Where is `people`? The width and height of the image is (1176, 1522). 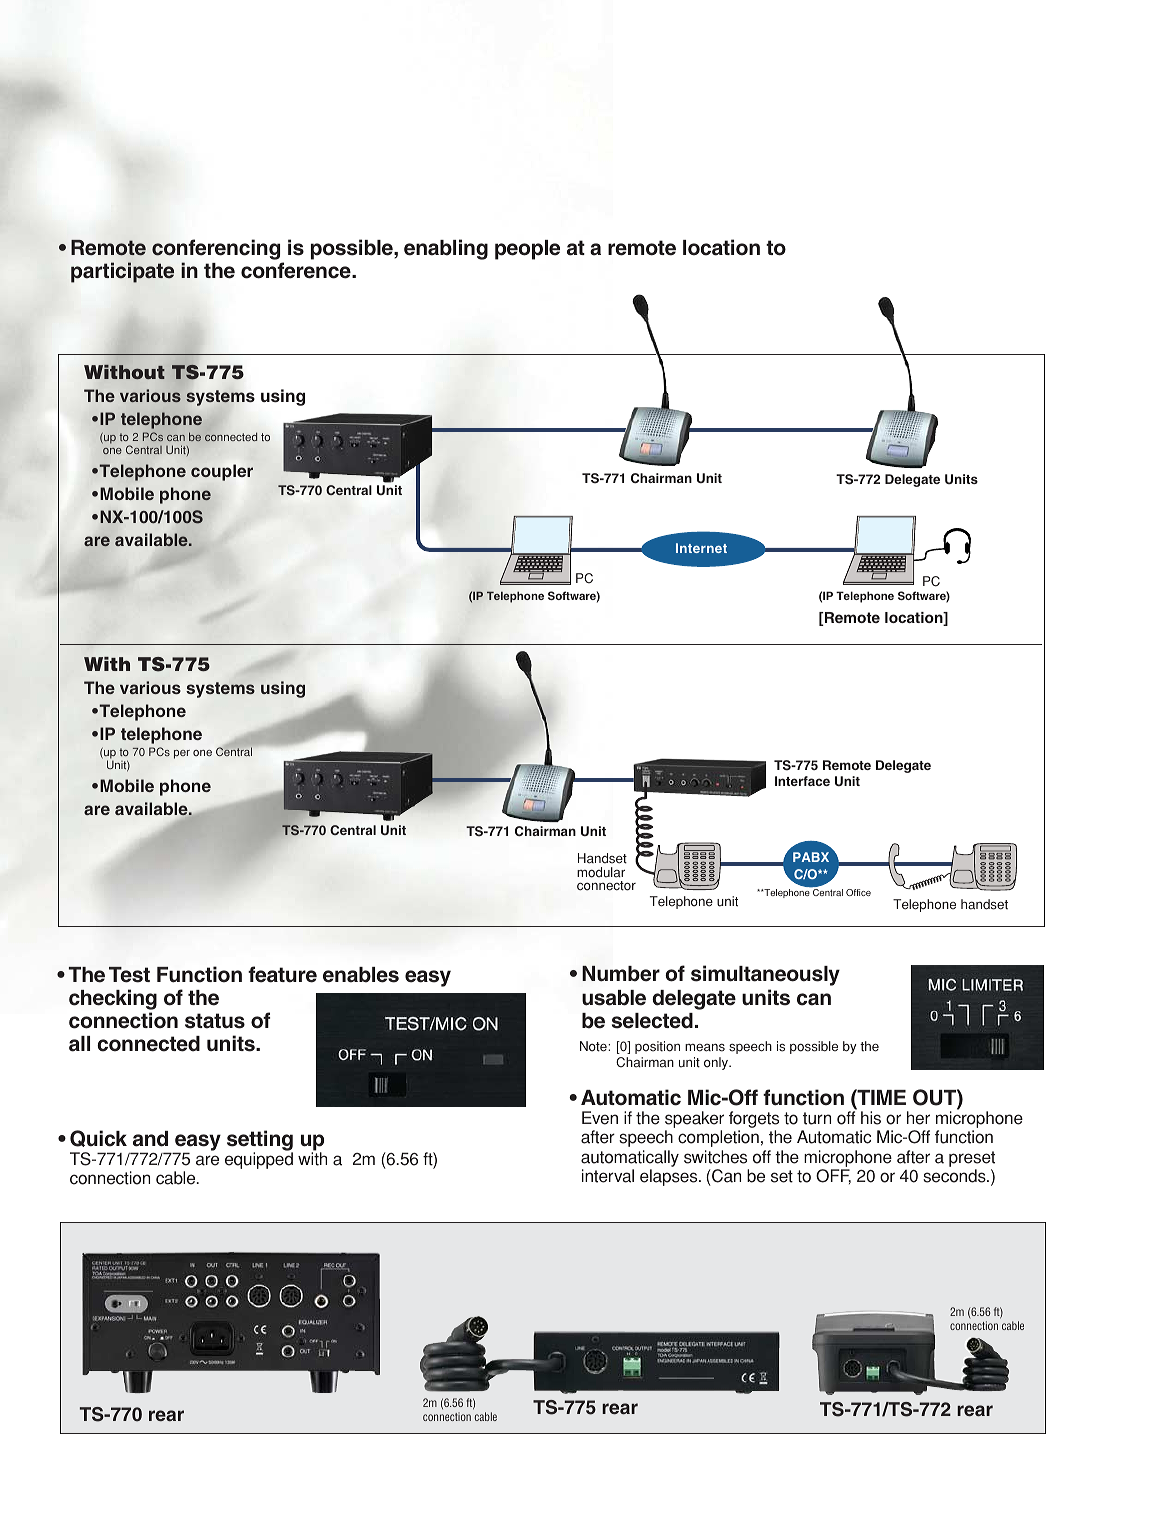
people is located at coordinates (527, 250).
